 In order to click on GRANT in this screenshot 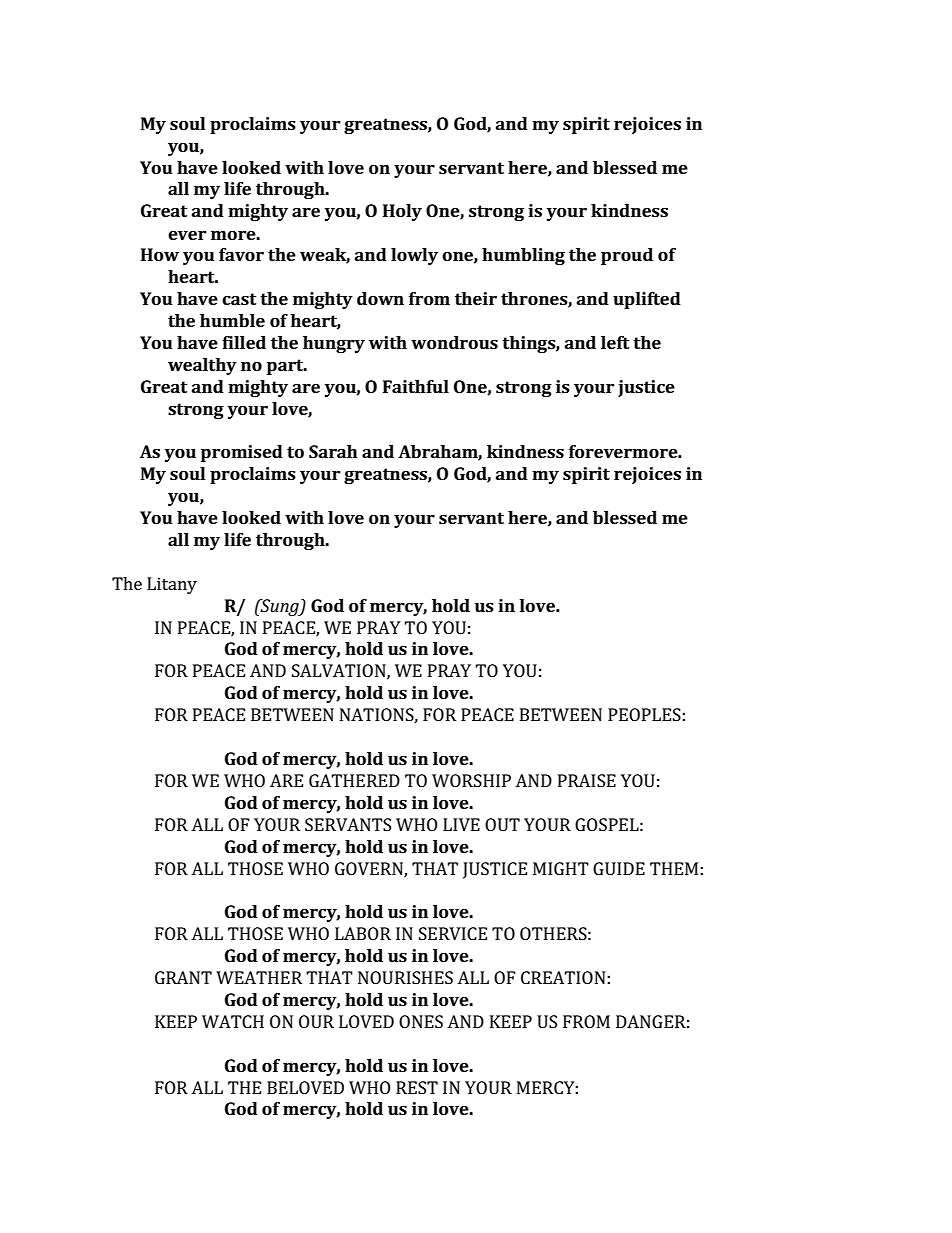, I will do `click(183, 977)`.
